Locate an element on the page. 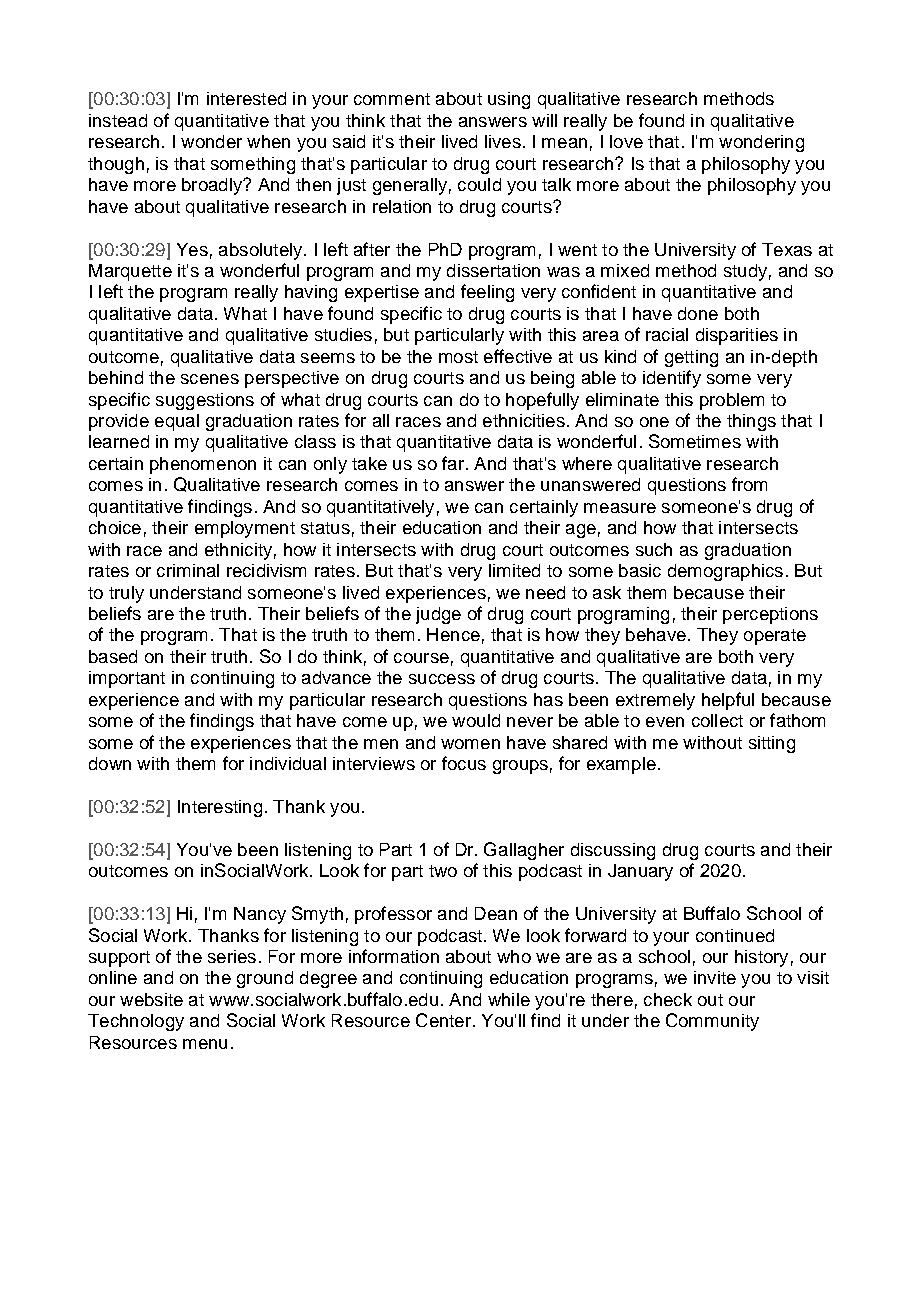 This image has height=1308, width=924. love is located at coordinates (626, 141).
